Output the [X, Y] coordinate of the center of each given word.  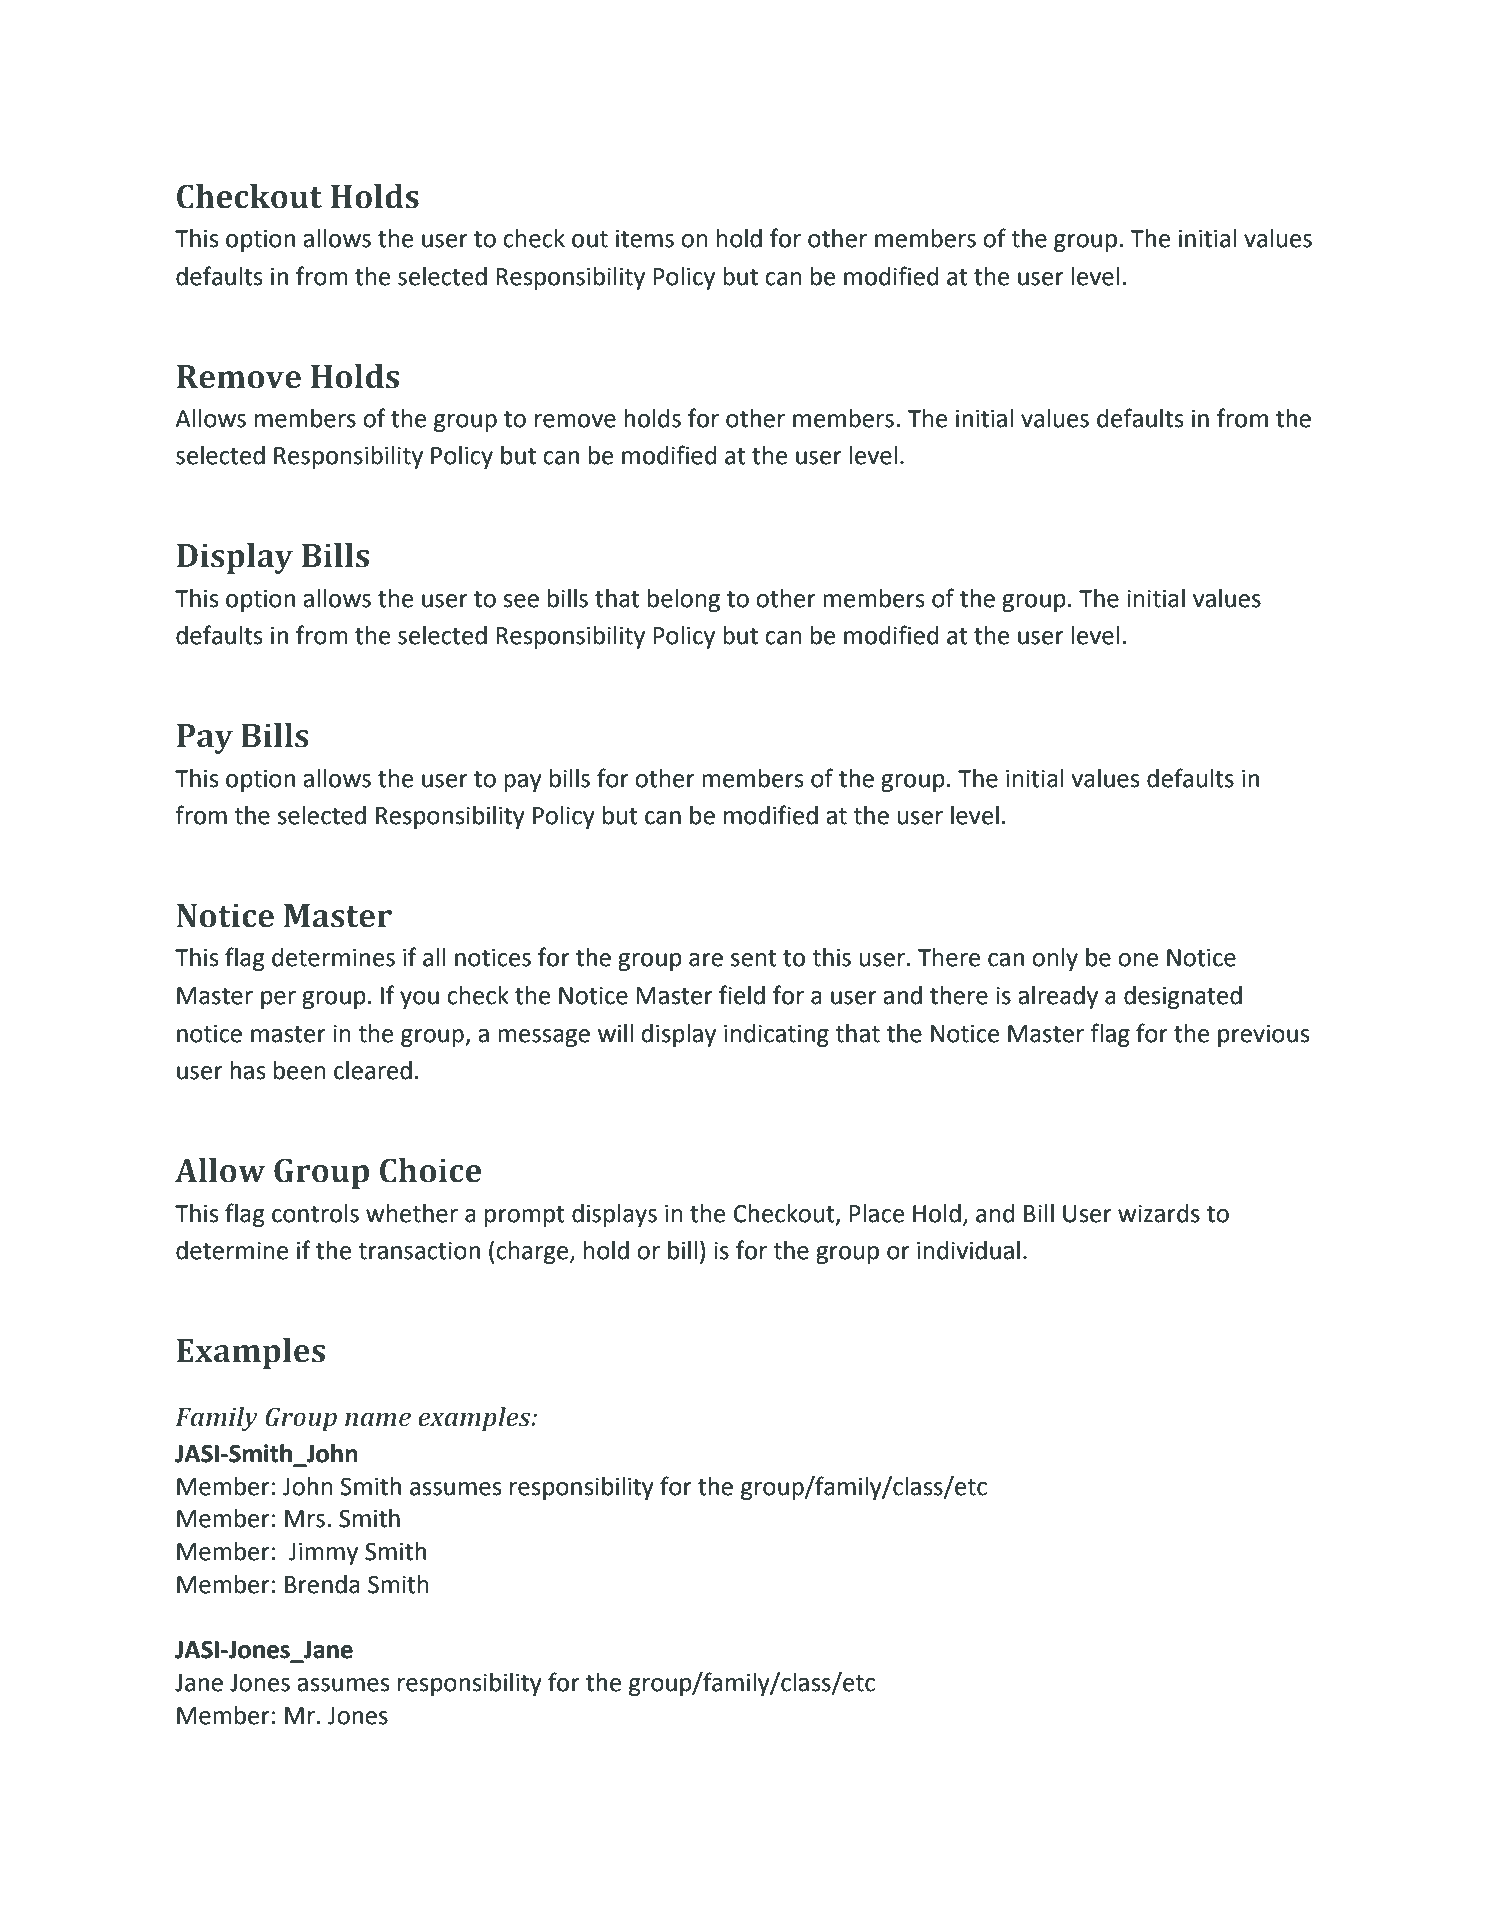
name [378, 1419]
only [1055, 959]
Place [876, 1213]
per [278, 1000]
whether [412, 1213]
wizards [1159, 1213]
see [521, 601]
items [645, 239]
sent [754, 958]
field [742, 995]
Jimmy [323, 1554]
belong [684, 600]
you [419, 1000]
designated [1183, 997]
